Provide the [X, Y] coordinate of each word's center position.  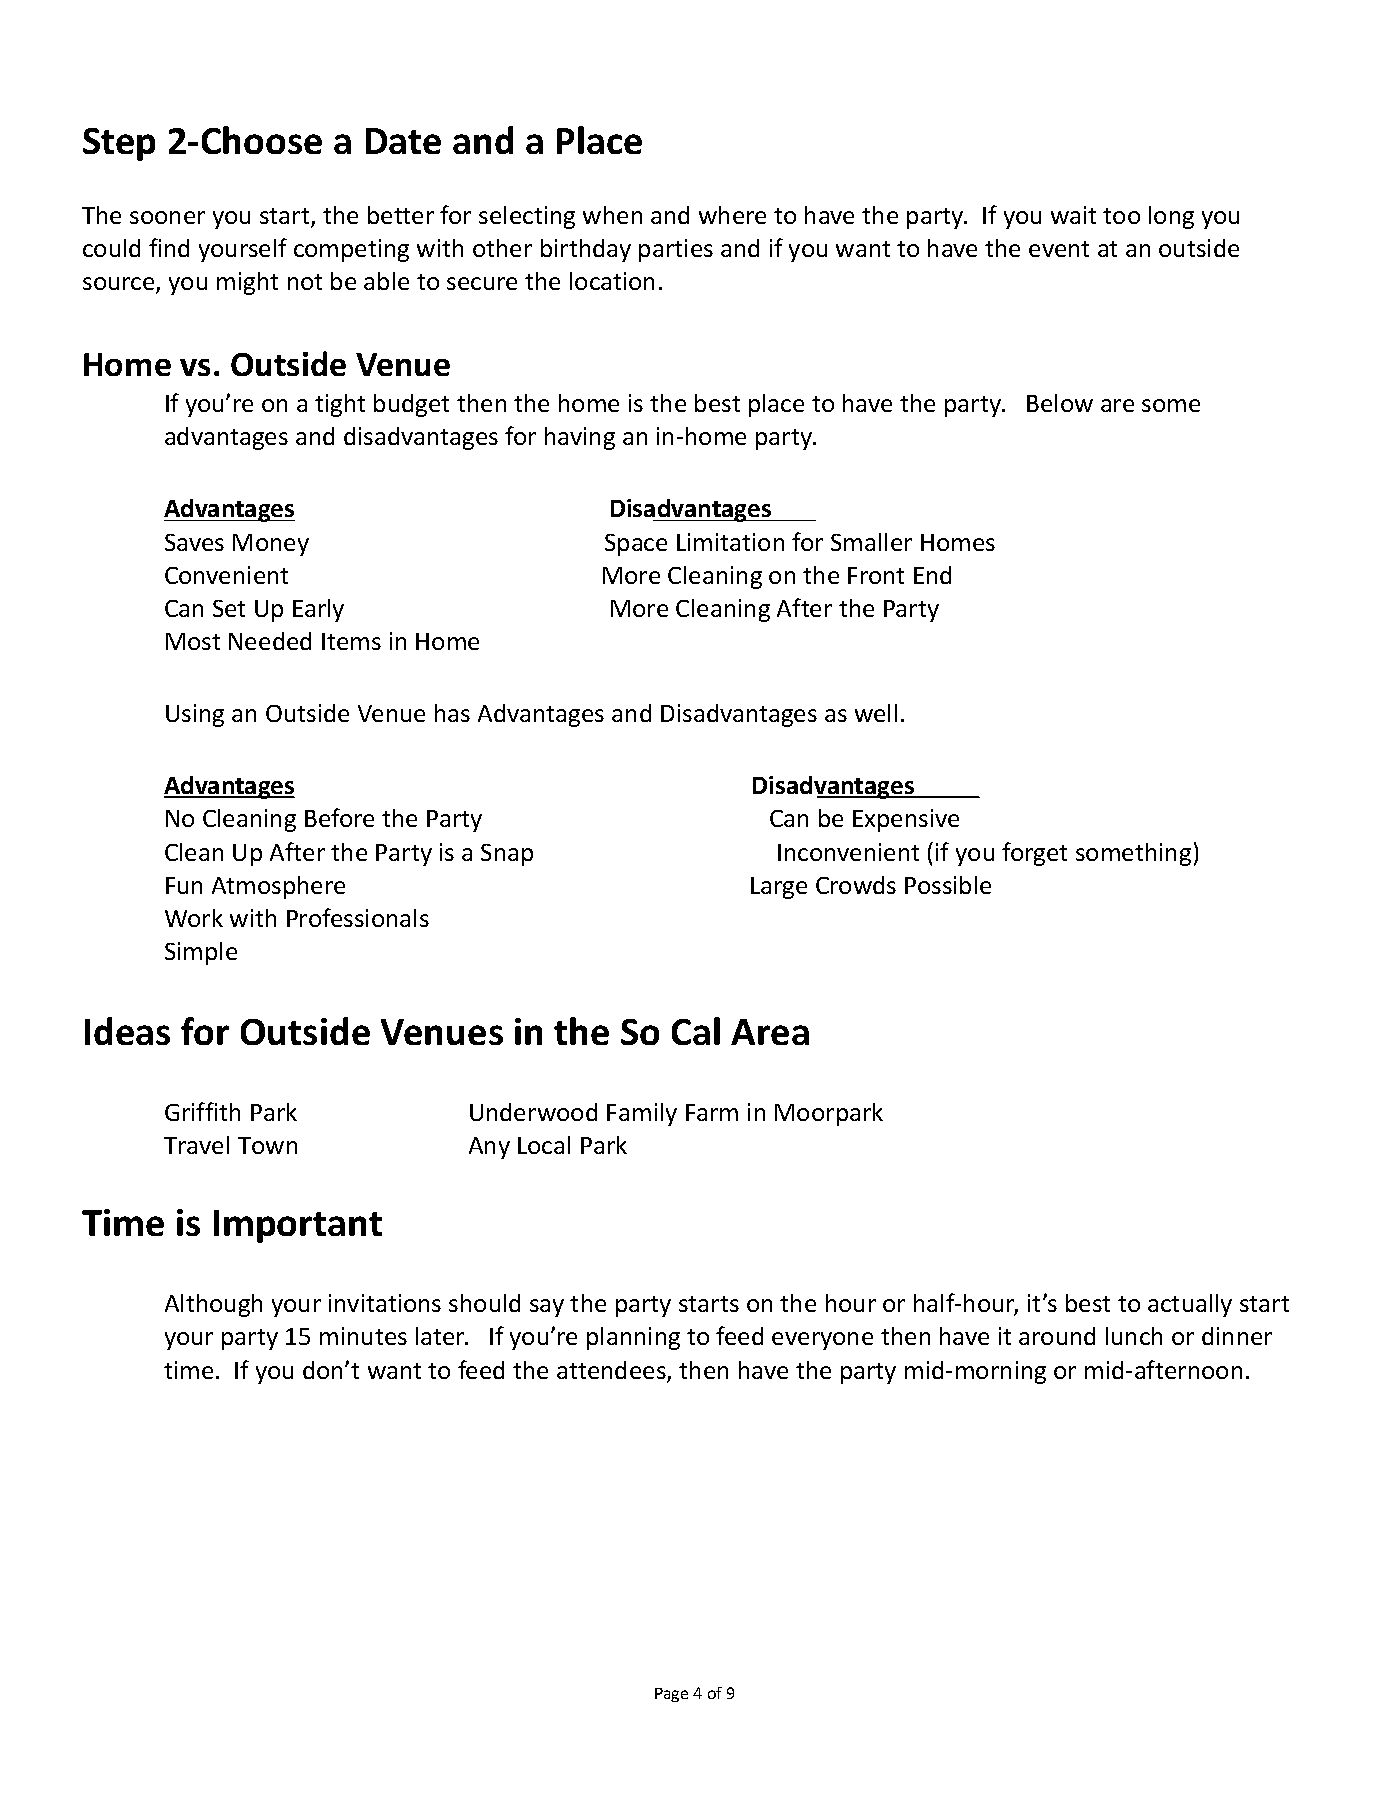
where [732, 215]
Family [642, 1114]
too [1121, 216]
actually [1190, 1305]
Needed [270, 641]
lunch [1134, 1336]
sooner [167, 217]
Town [267, 1145]
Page [671, 1695]
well [876, 713]
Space [636, 545]
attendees [611, 1370]
